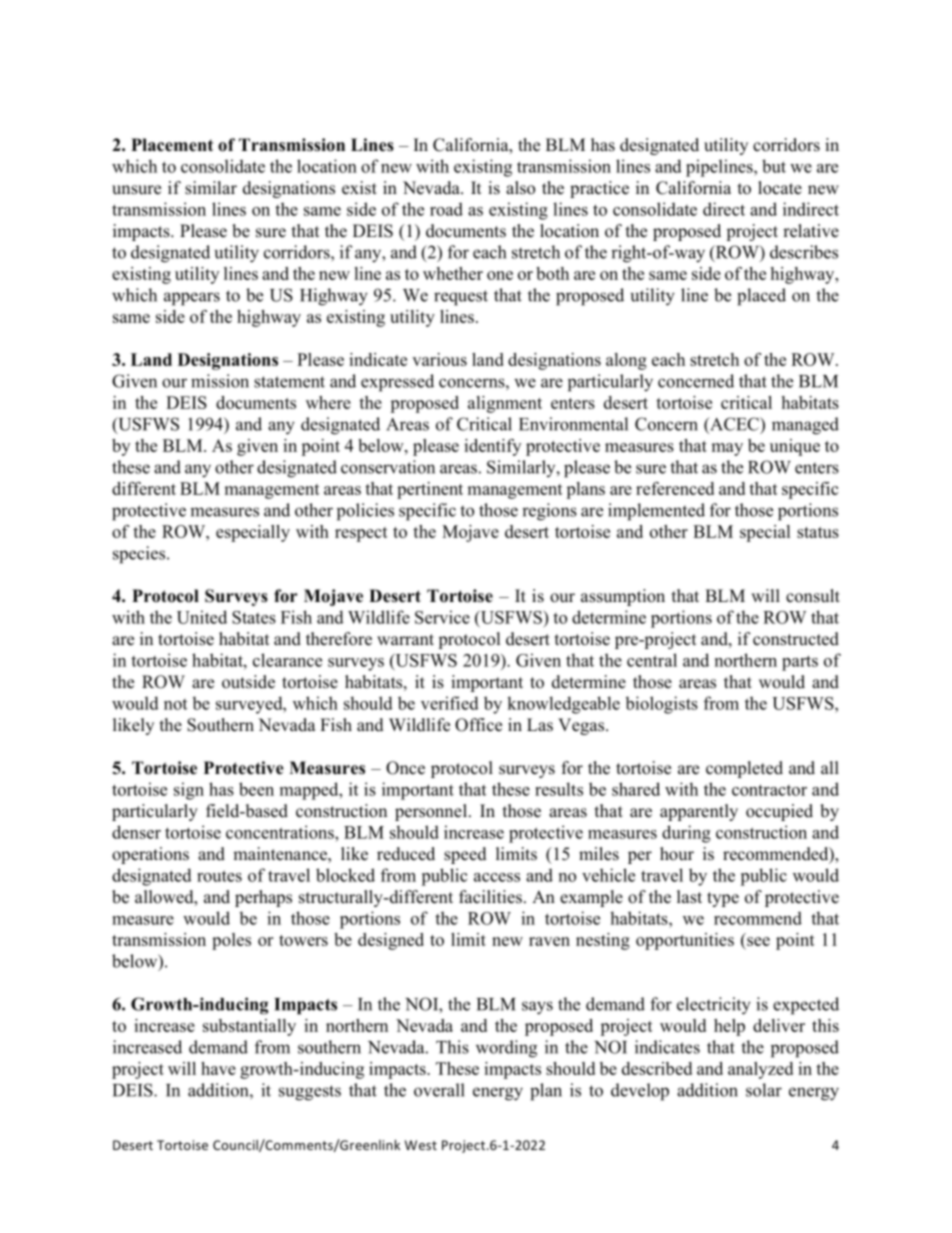 This screenshot has height=1233, width=952. I want to click on contractor, so click(769, 790).
